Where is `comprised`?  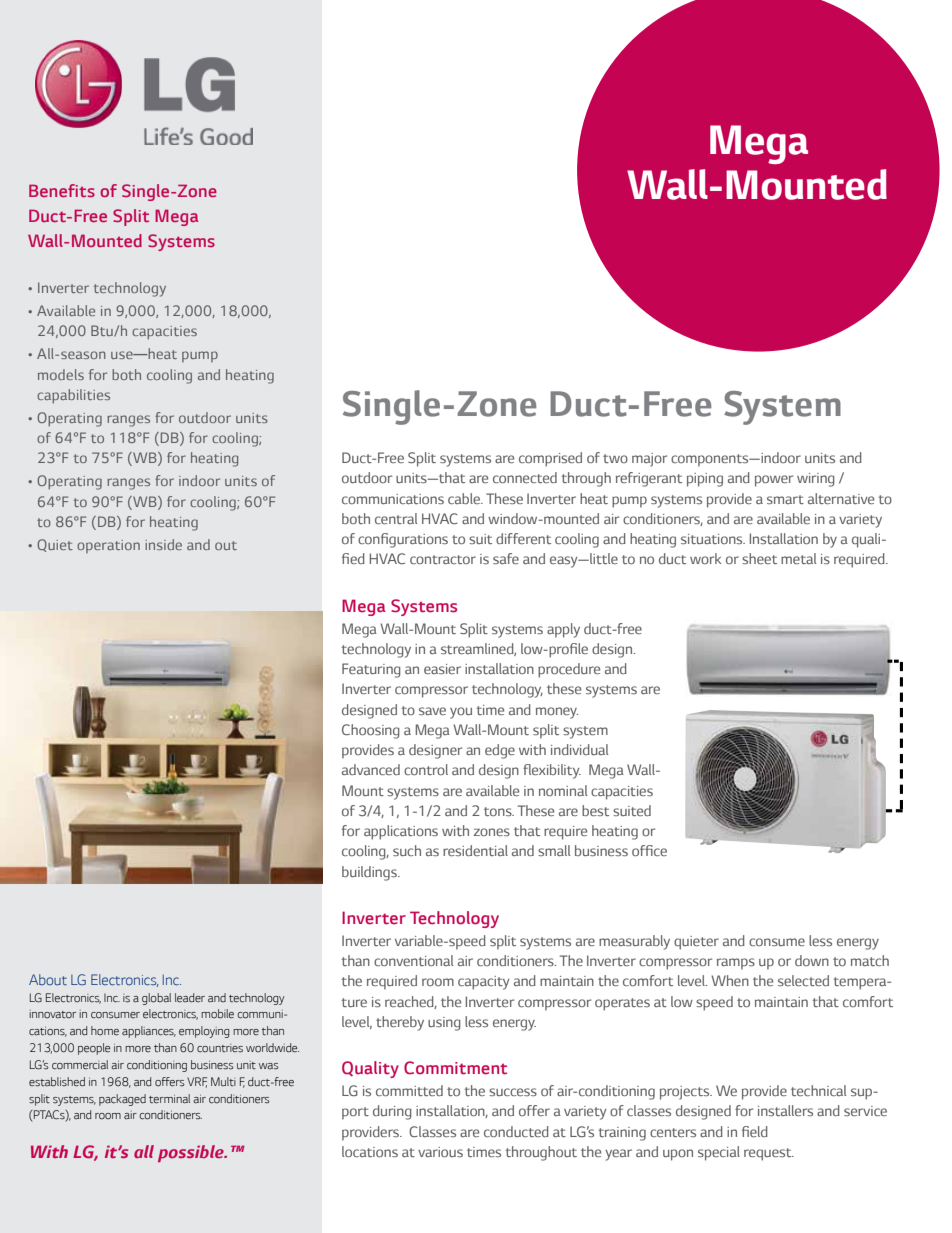 comprised is located at coordinates (550, 459).
